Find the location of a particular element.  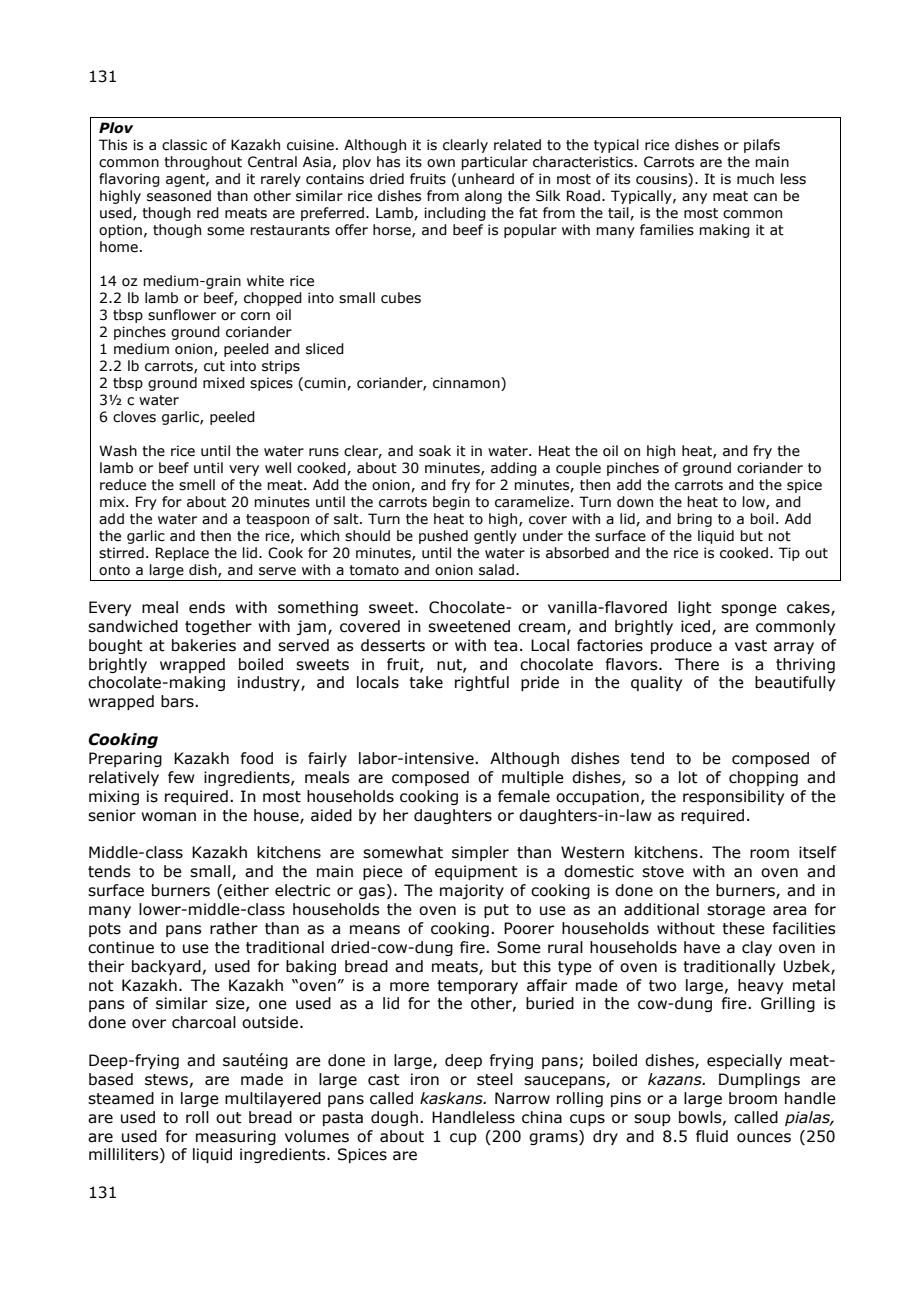

throughout is located at coordinates (203, 163).
